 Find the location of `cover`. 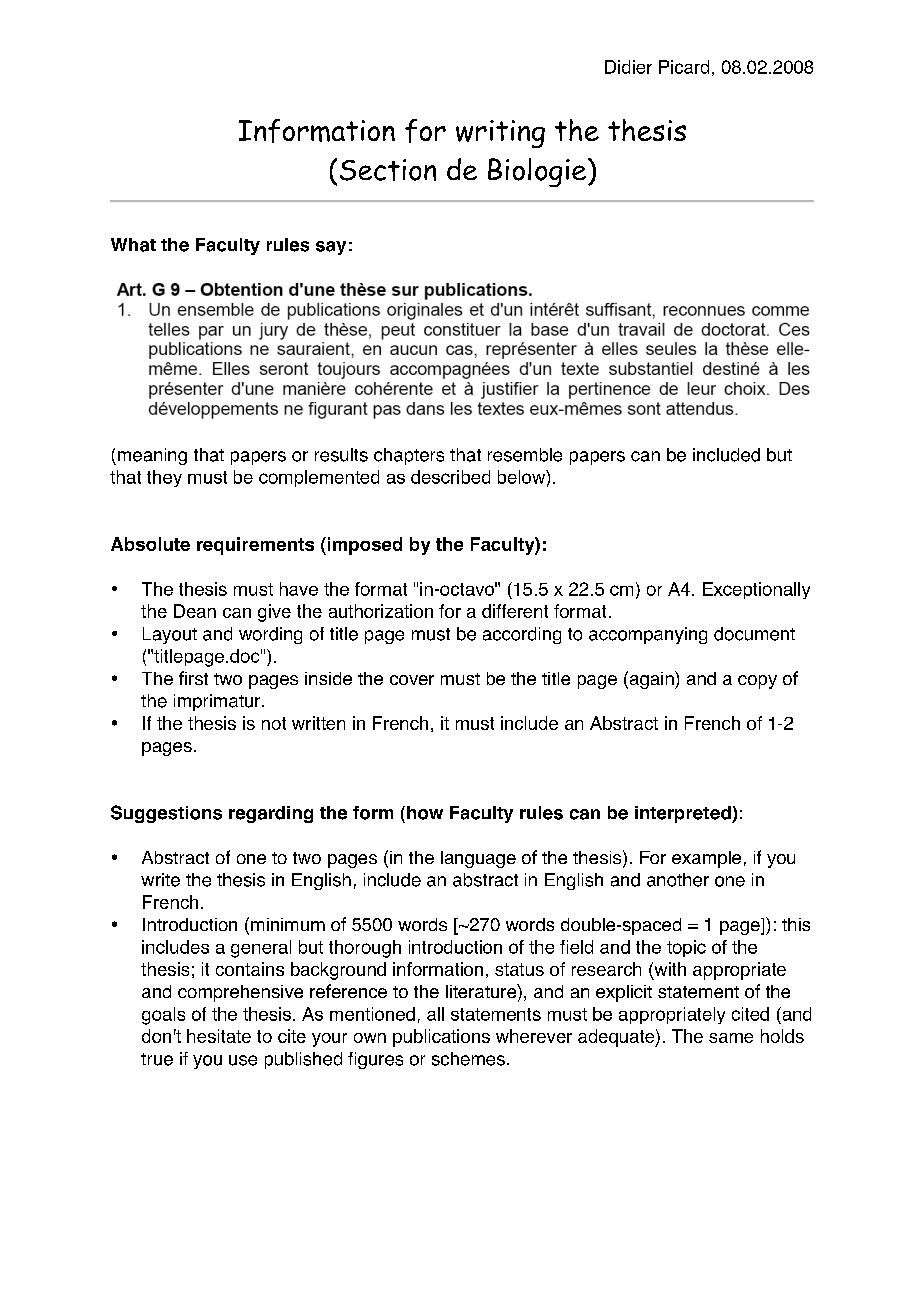

cover is located at coordinates (412, 680).
